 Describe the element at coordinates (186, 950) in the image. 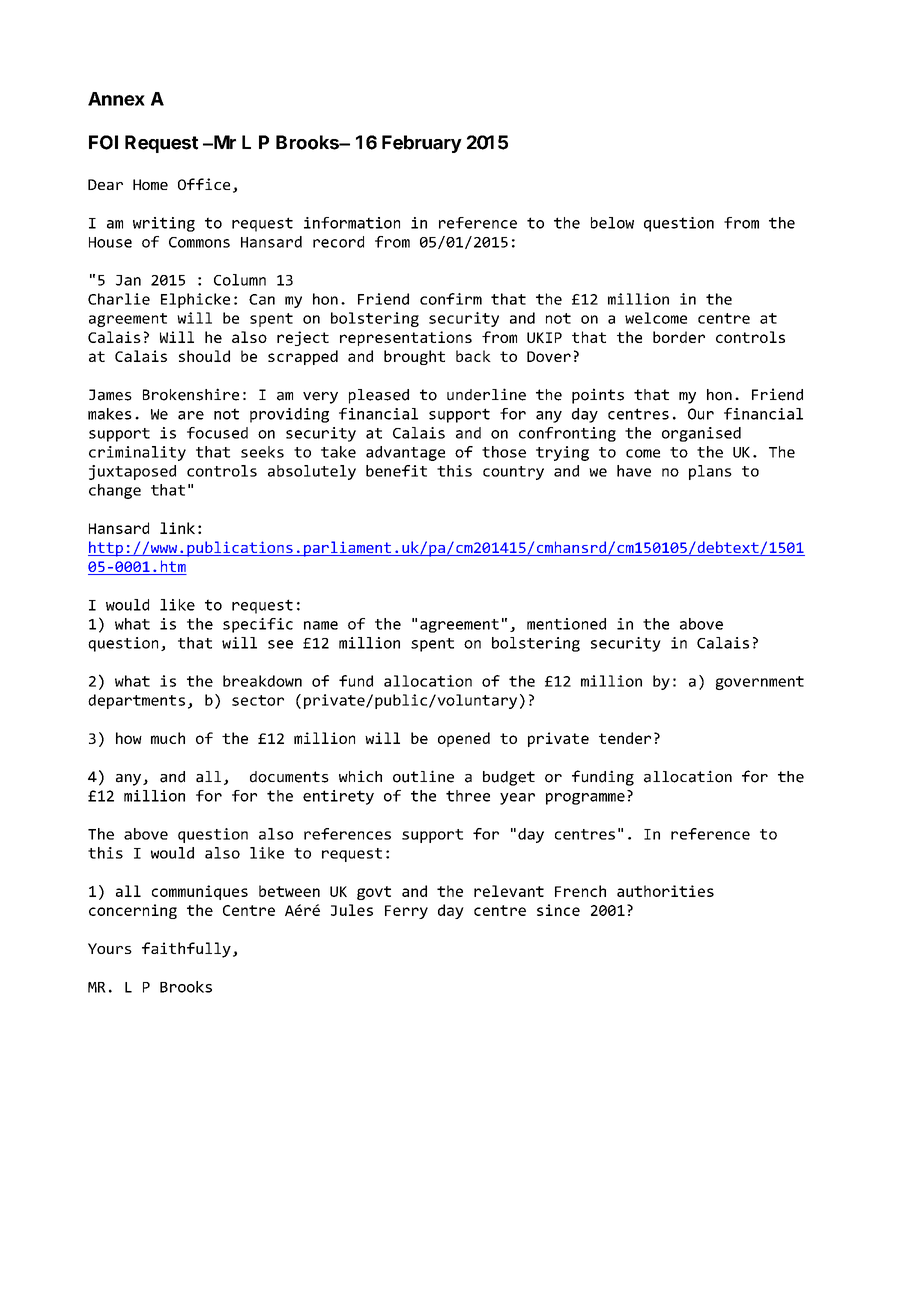

I see `faithfully` at that location.
